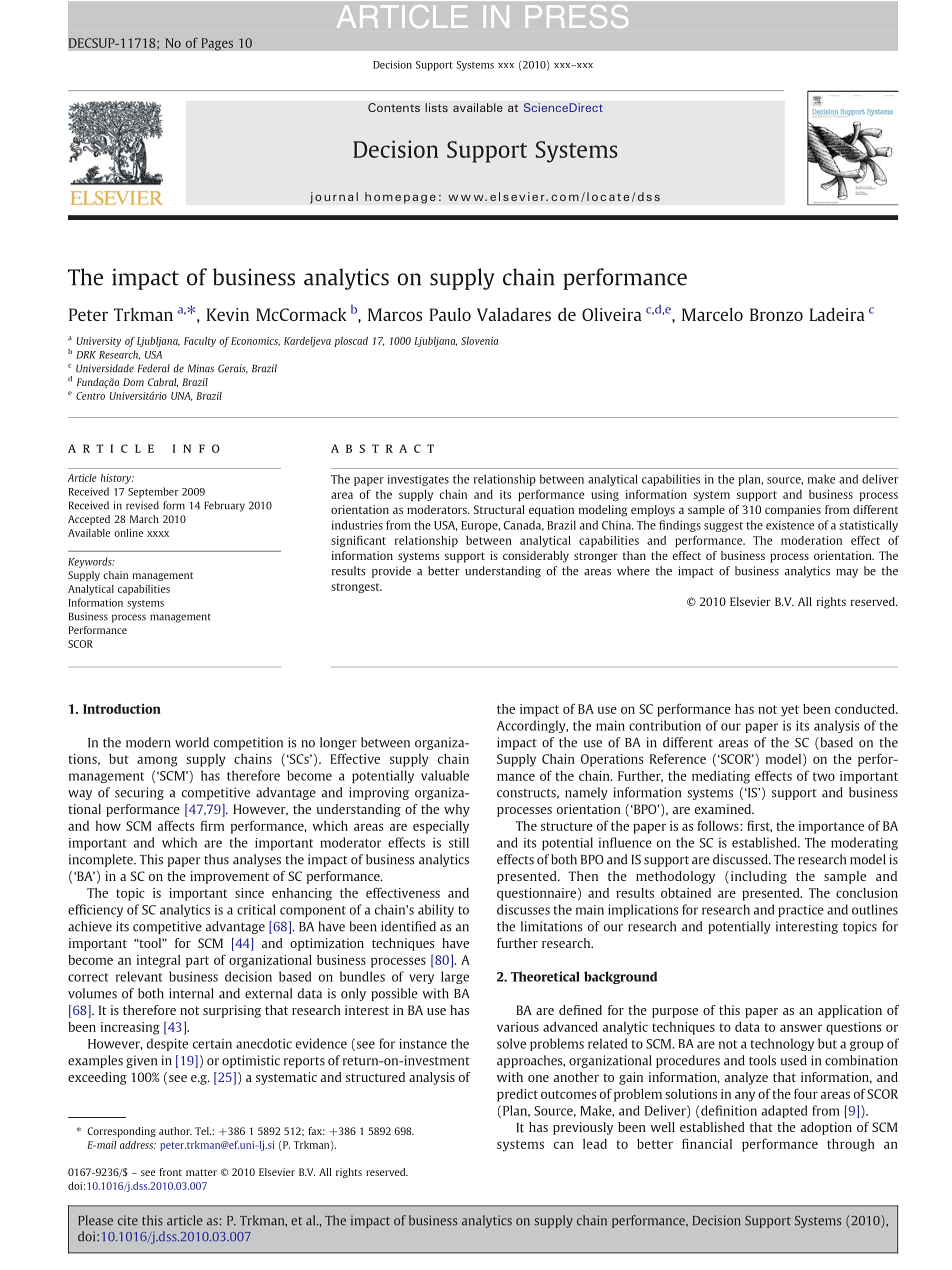  Describe the element at coordinates (436, 107) in the screenshot. I see `lists` at that location.
